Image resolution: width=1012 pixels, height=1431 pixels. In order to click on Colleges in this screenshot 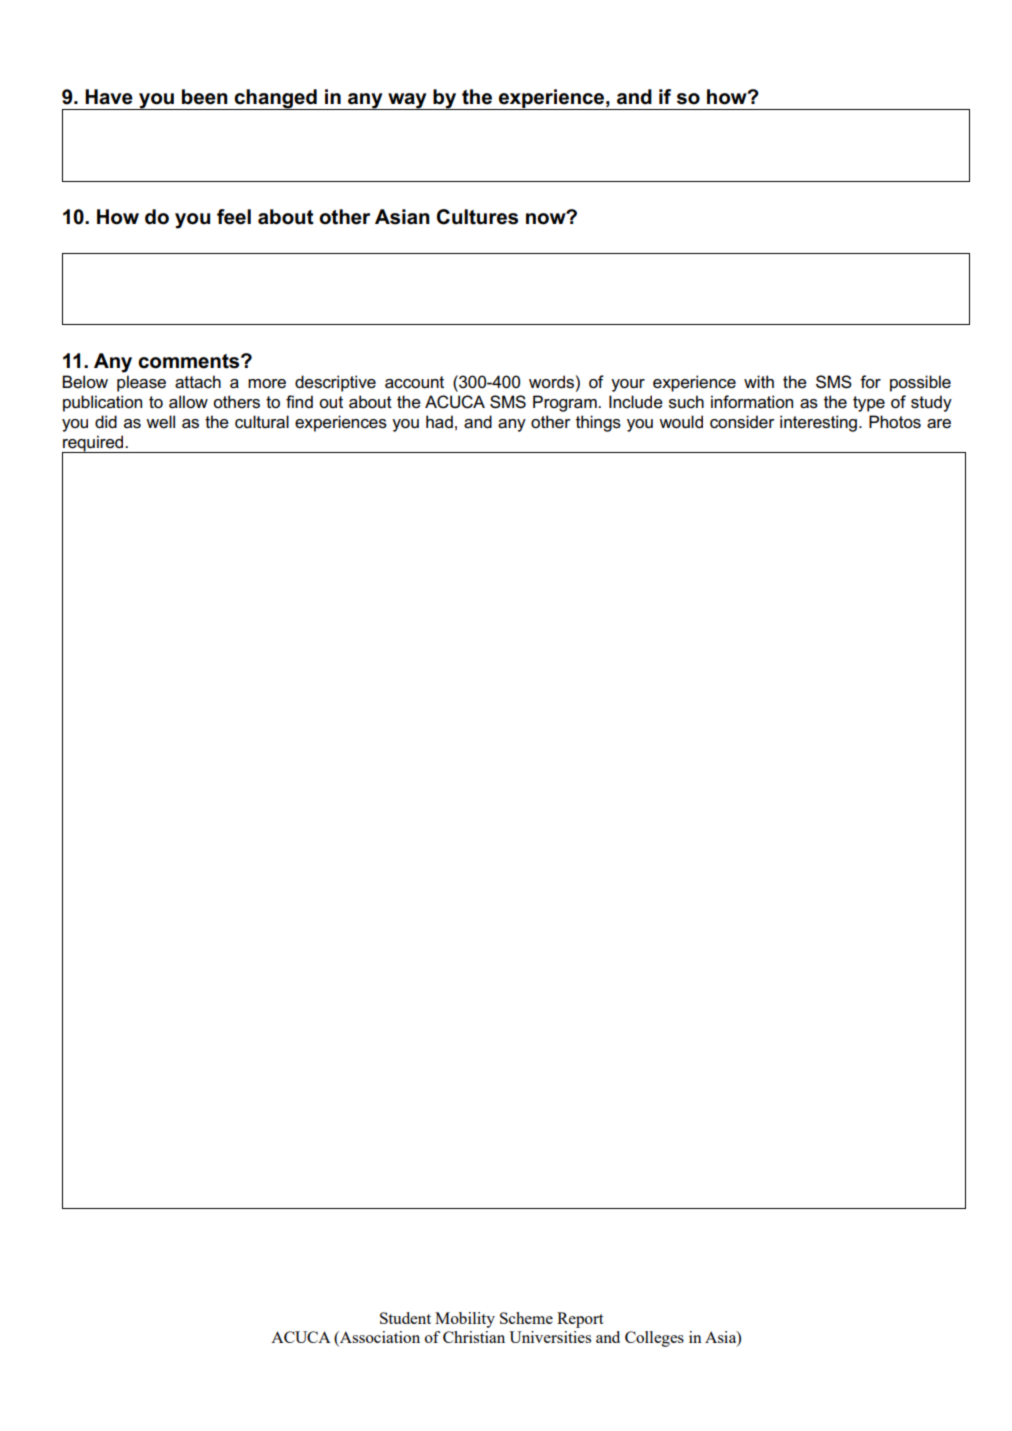, I will do `click(654, 1339)`.
